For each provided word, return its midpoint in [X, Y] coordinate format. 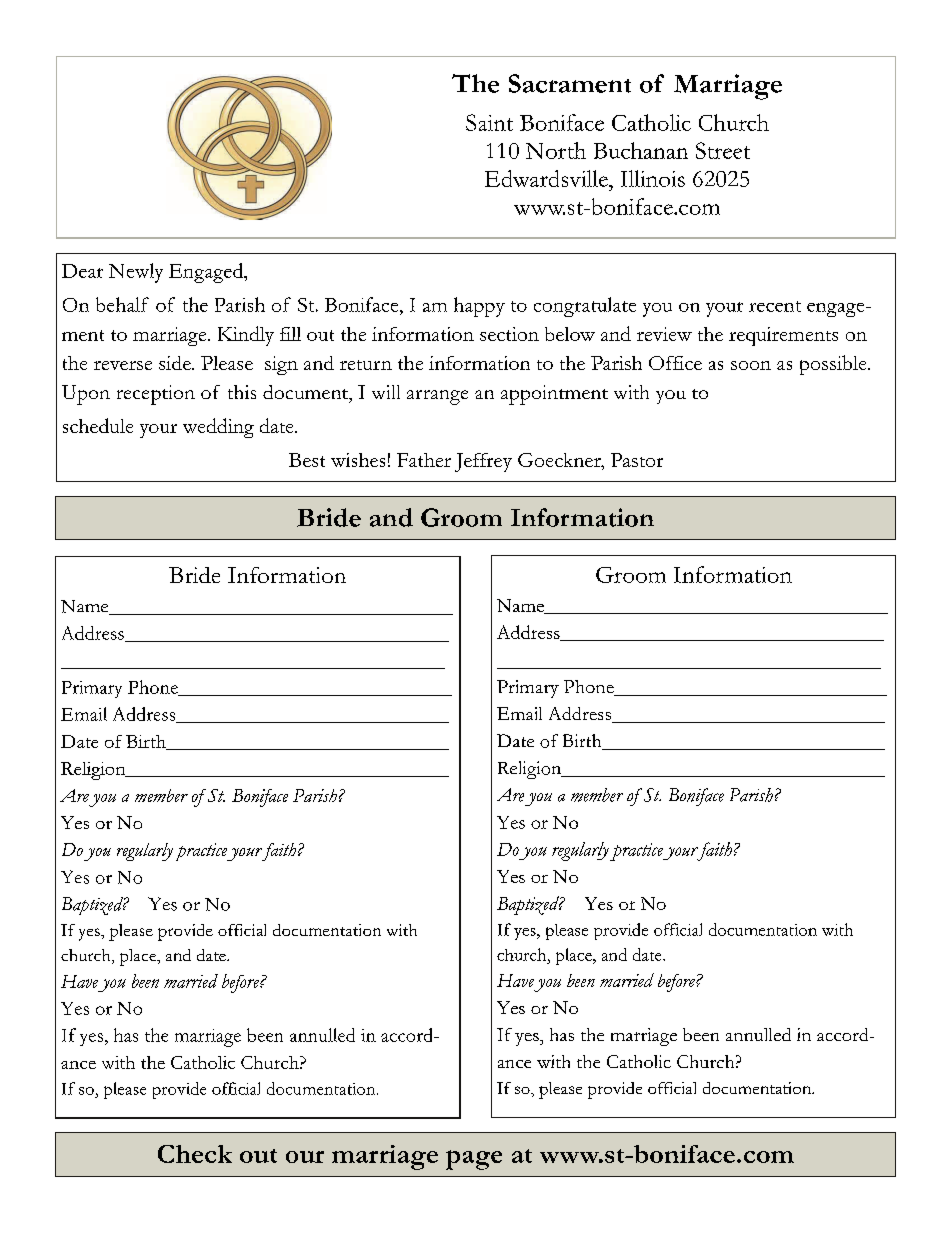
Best [307, 460]
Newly [136, 273]
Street [723, 150]
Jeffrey [483, 462]
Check [195, 1154]
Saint [489, 122]
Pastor [637, 460]
